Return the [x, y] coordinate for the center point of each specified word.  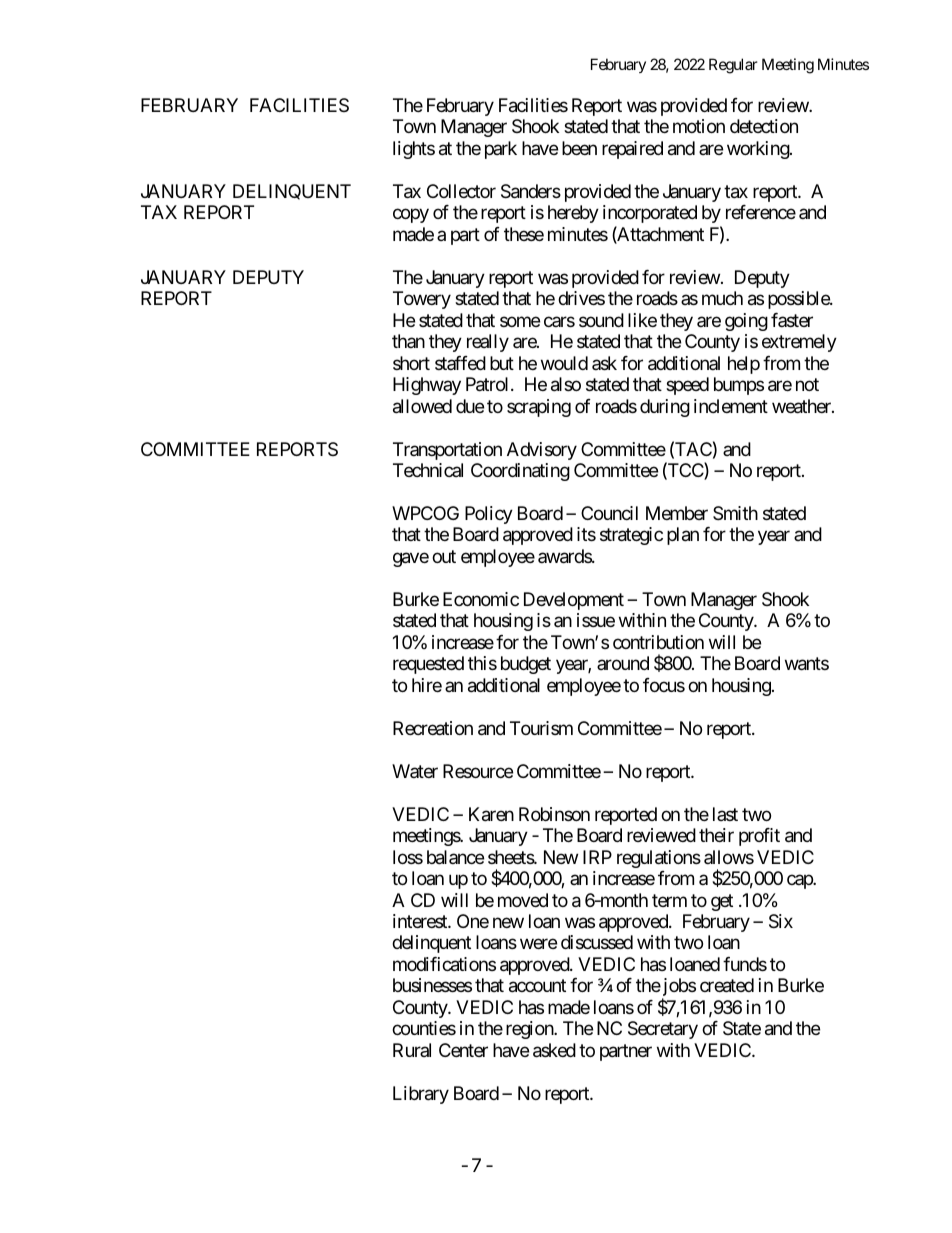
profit [759, 837]
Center [463, 1050]
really [488, 343]
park [501, 150]
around [623, 663]
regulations [659, 859]
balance [455, 857]
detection [764, 126]
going [746, 322]
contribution [658, 642]
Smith [735, 513]
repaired [632, 150]
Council [609, 513]
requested [428, 665]
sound [601, 320]
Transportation [447, 451]
